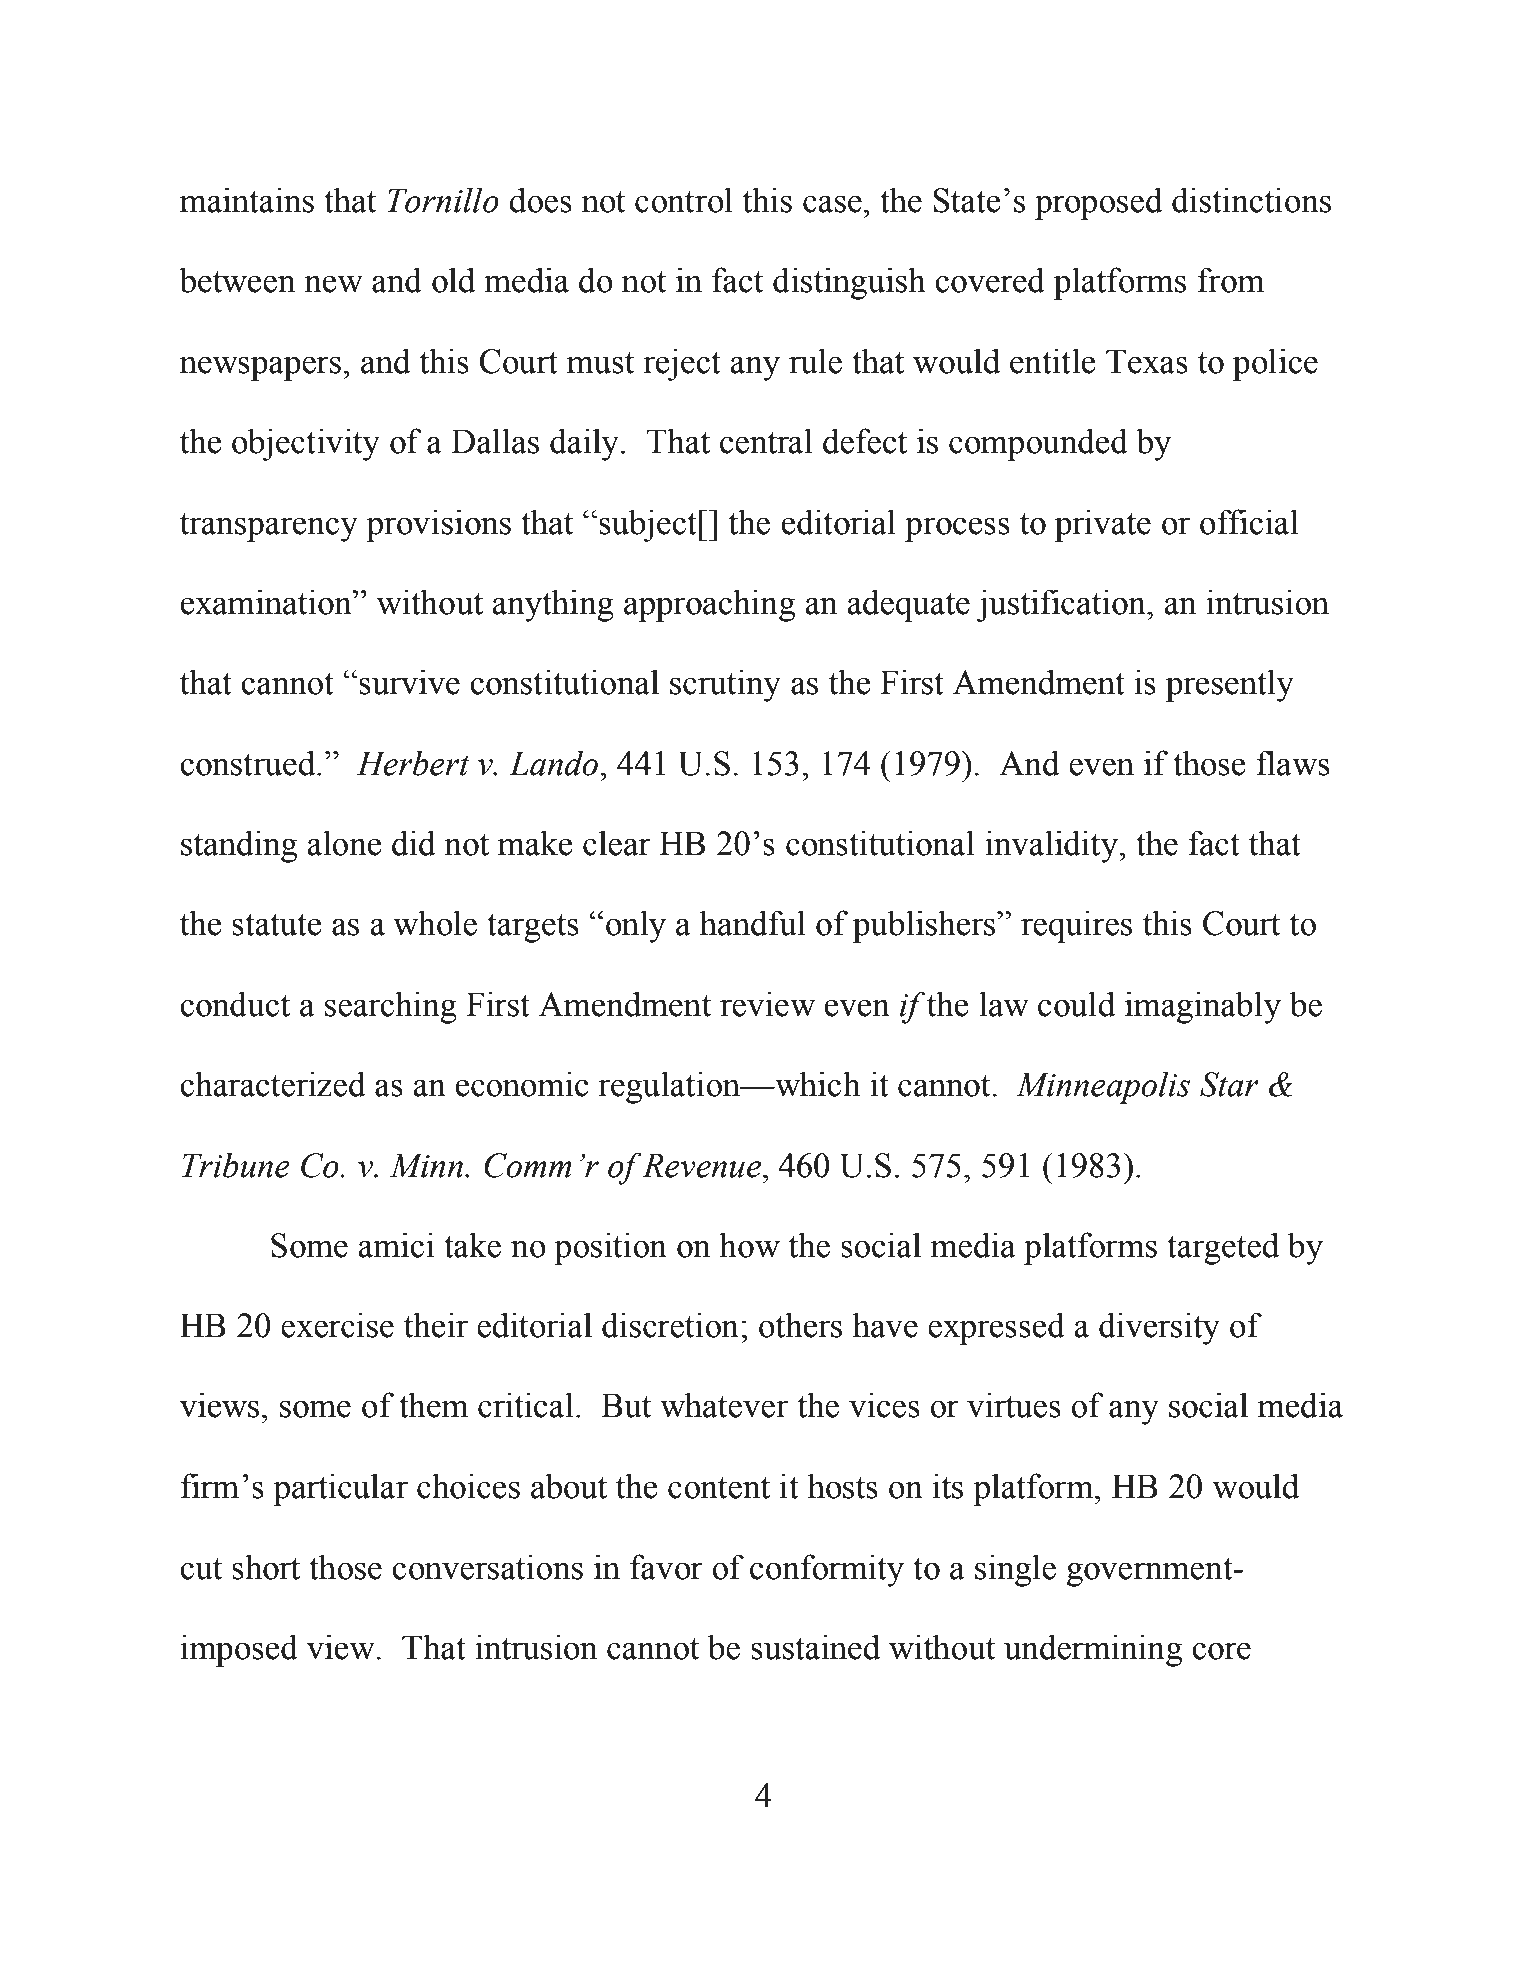  I want to click on sustained, so click(815, 1647).
